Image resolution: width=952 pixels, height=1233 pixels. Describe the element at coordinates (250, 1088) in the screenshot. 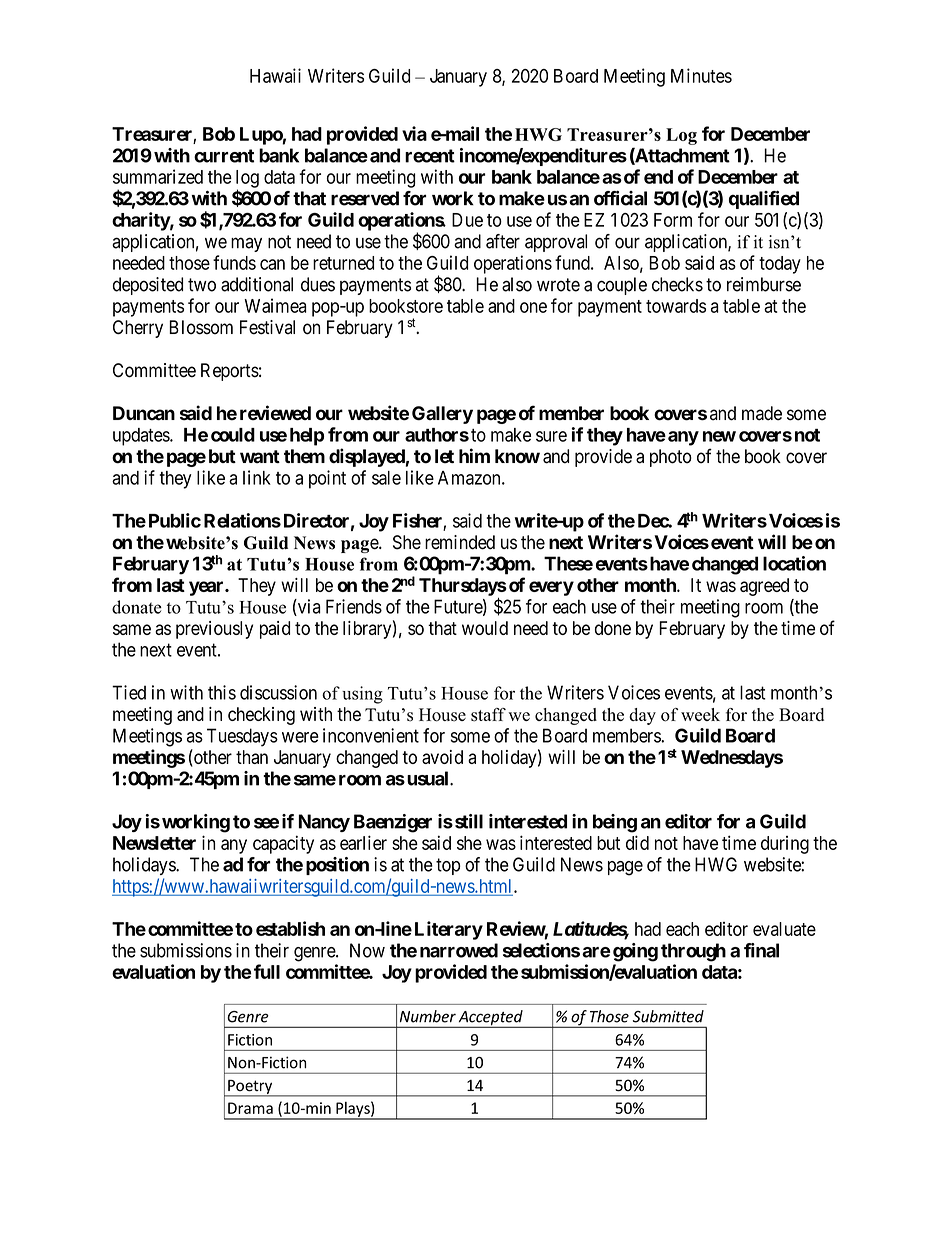

I see `Poetry` at that location.
